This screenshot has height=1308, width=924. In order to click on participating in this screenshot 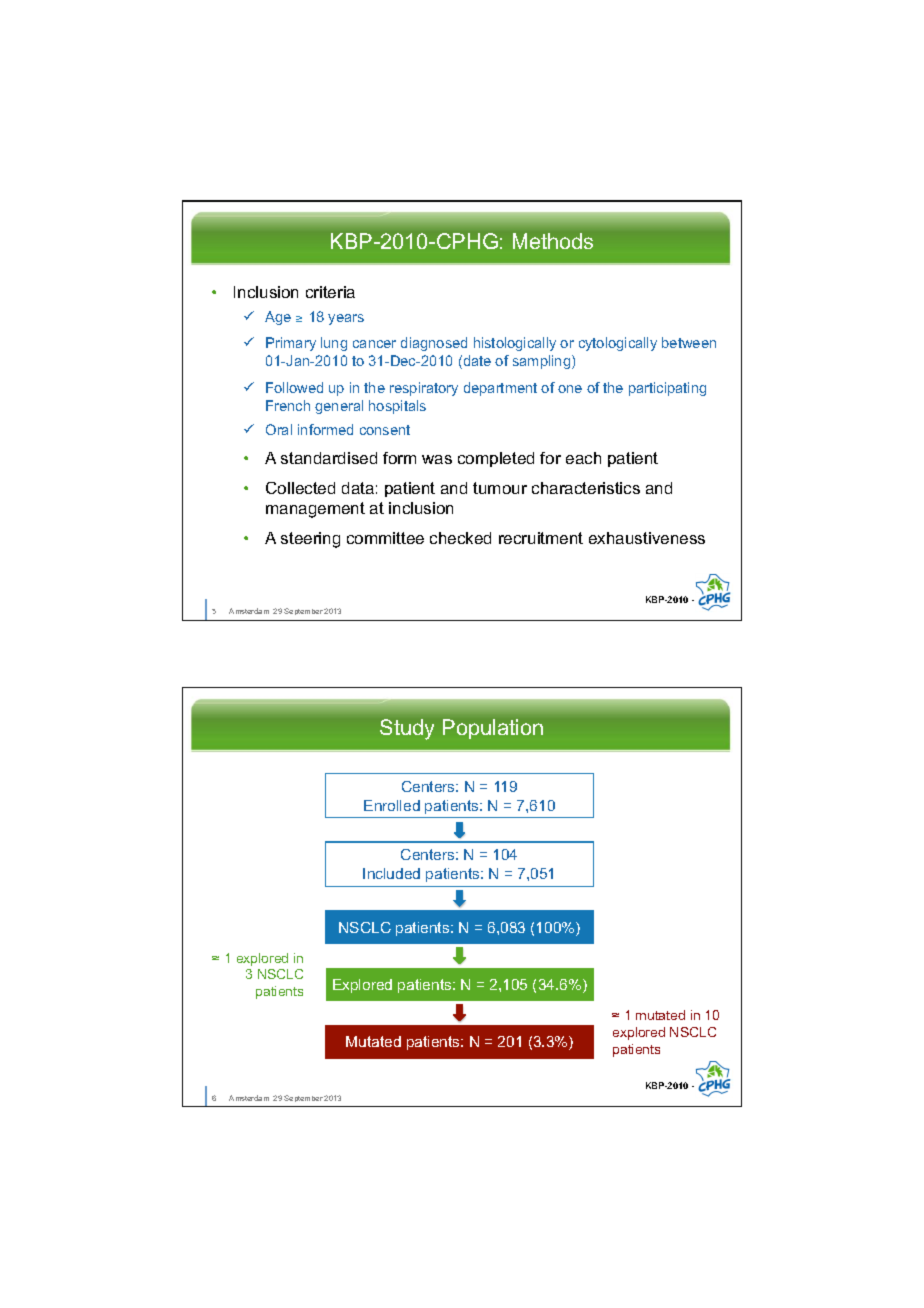, I will do `click(667, 389)`.
